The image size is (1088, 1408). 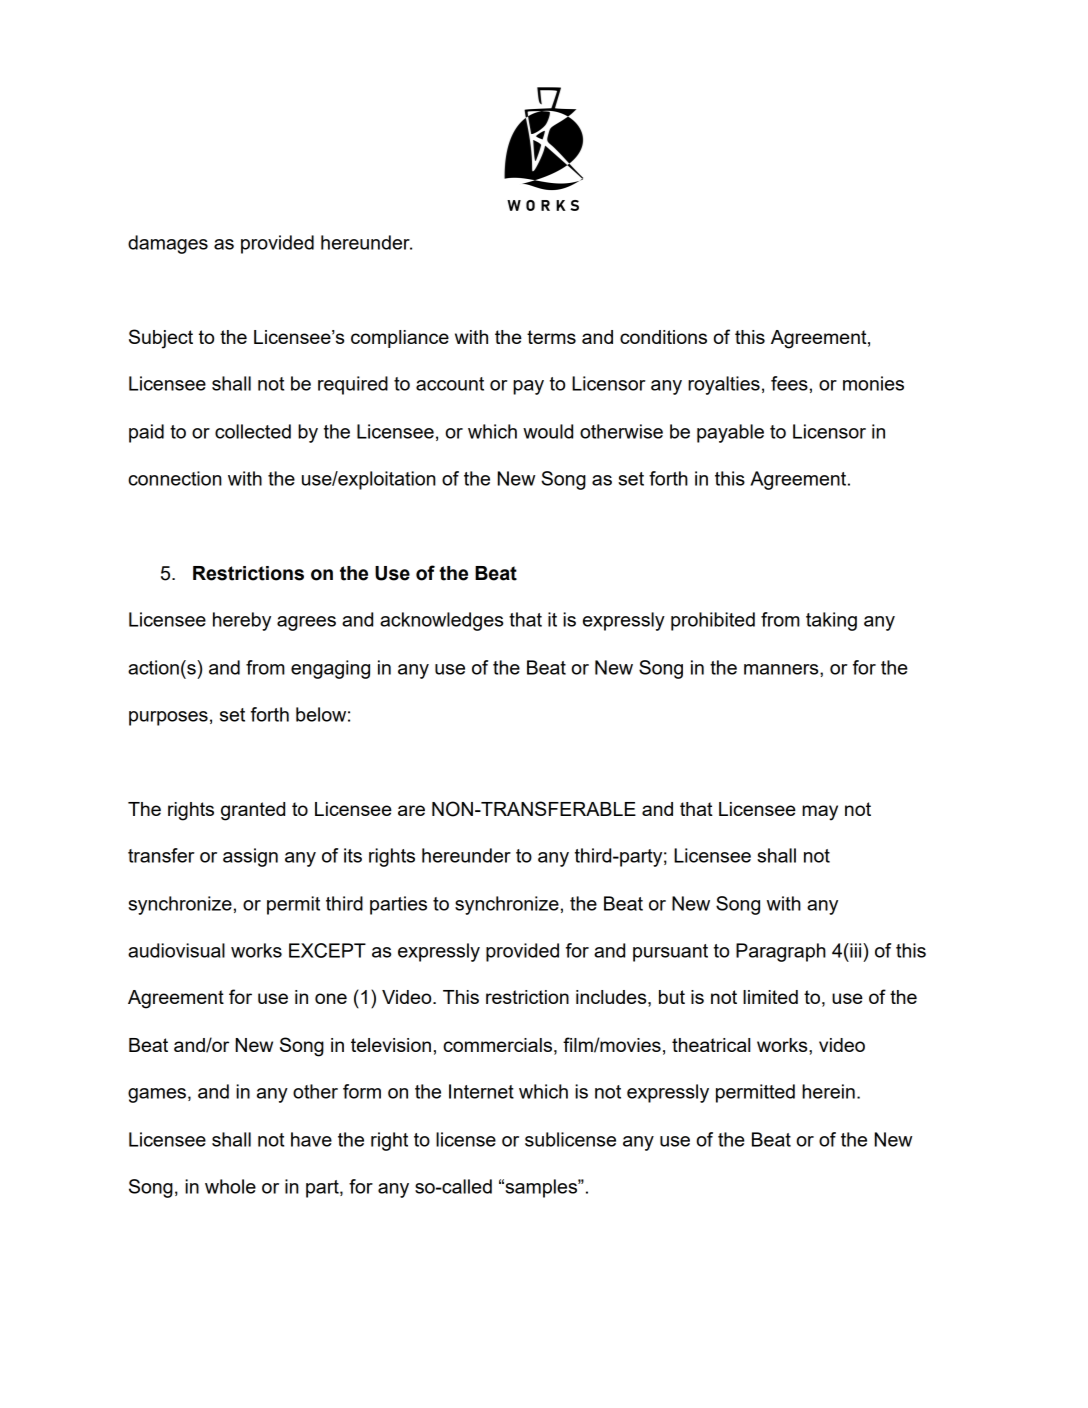 I want to click on Internet, so click(x=481, y=1091).
